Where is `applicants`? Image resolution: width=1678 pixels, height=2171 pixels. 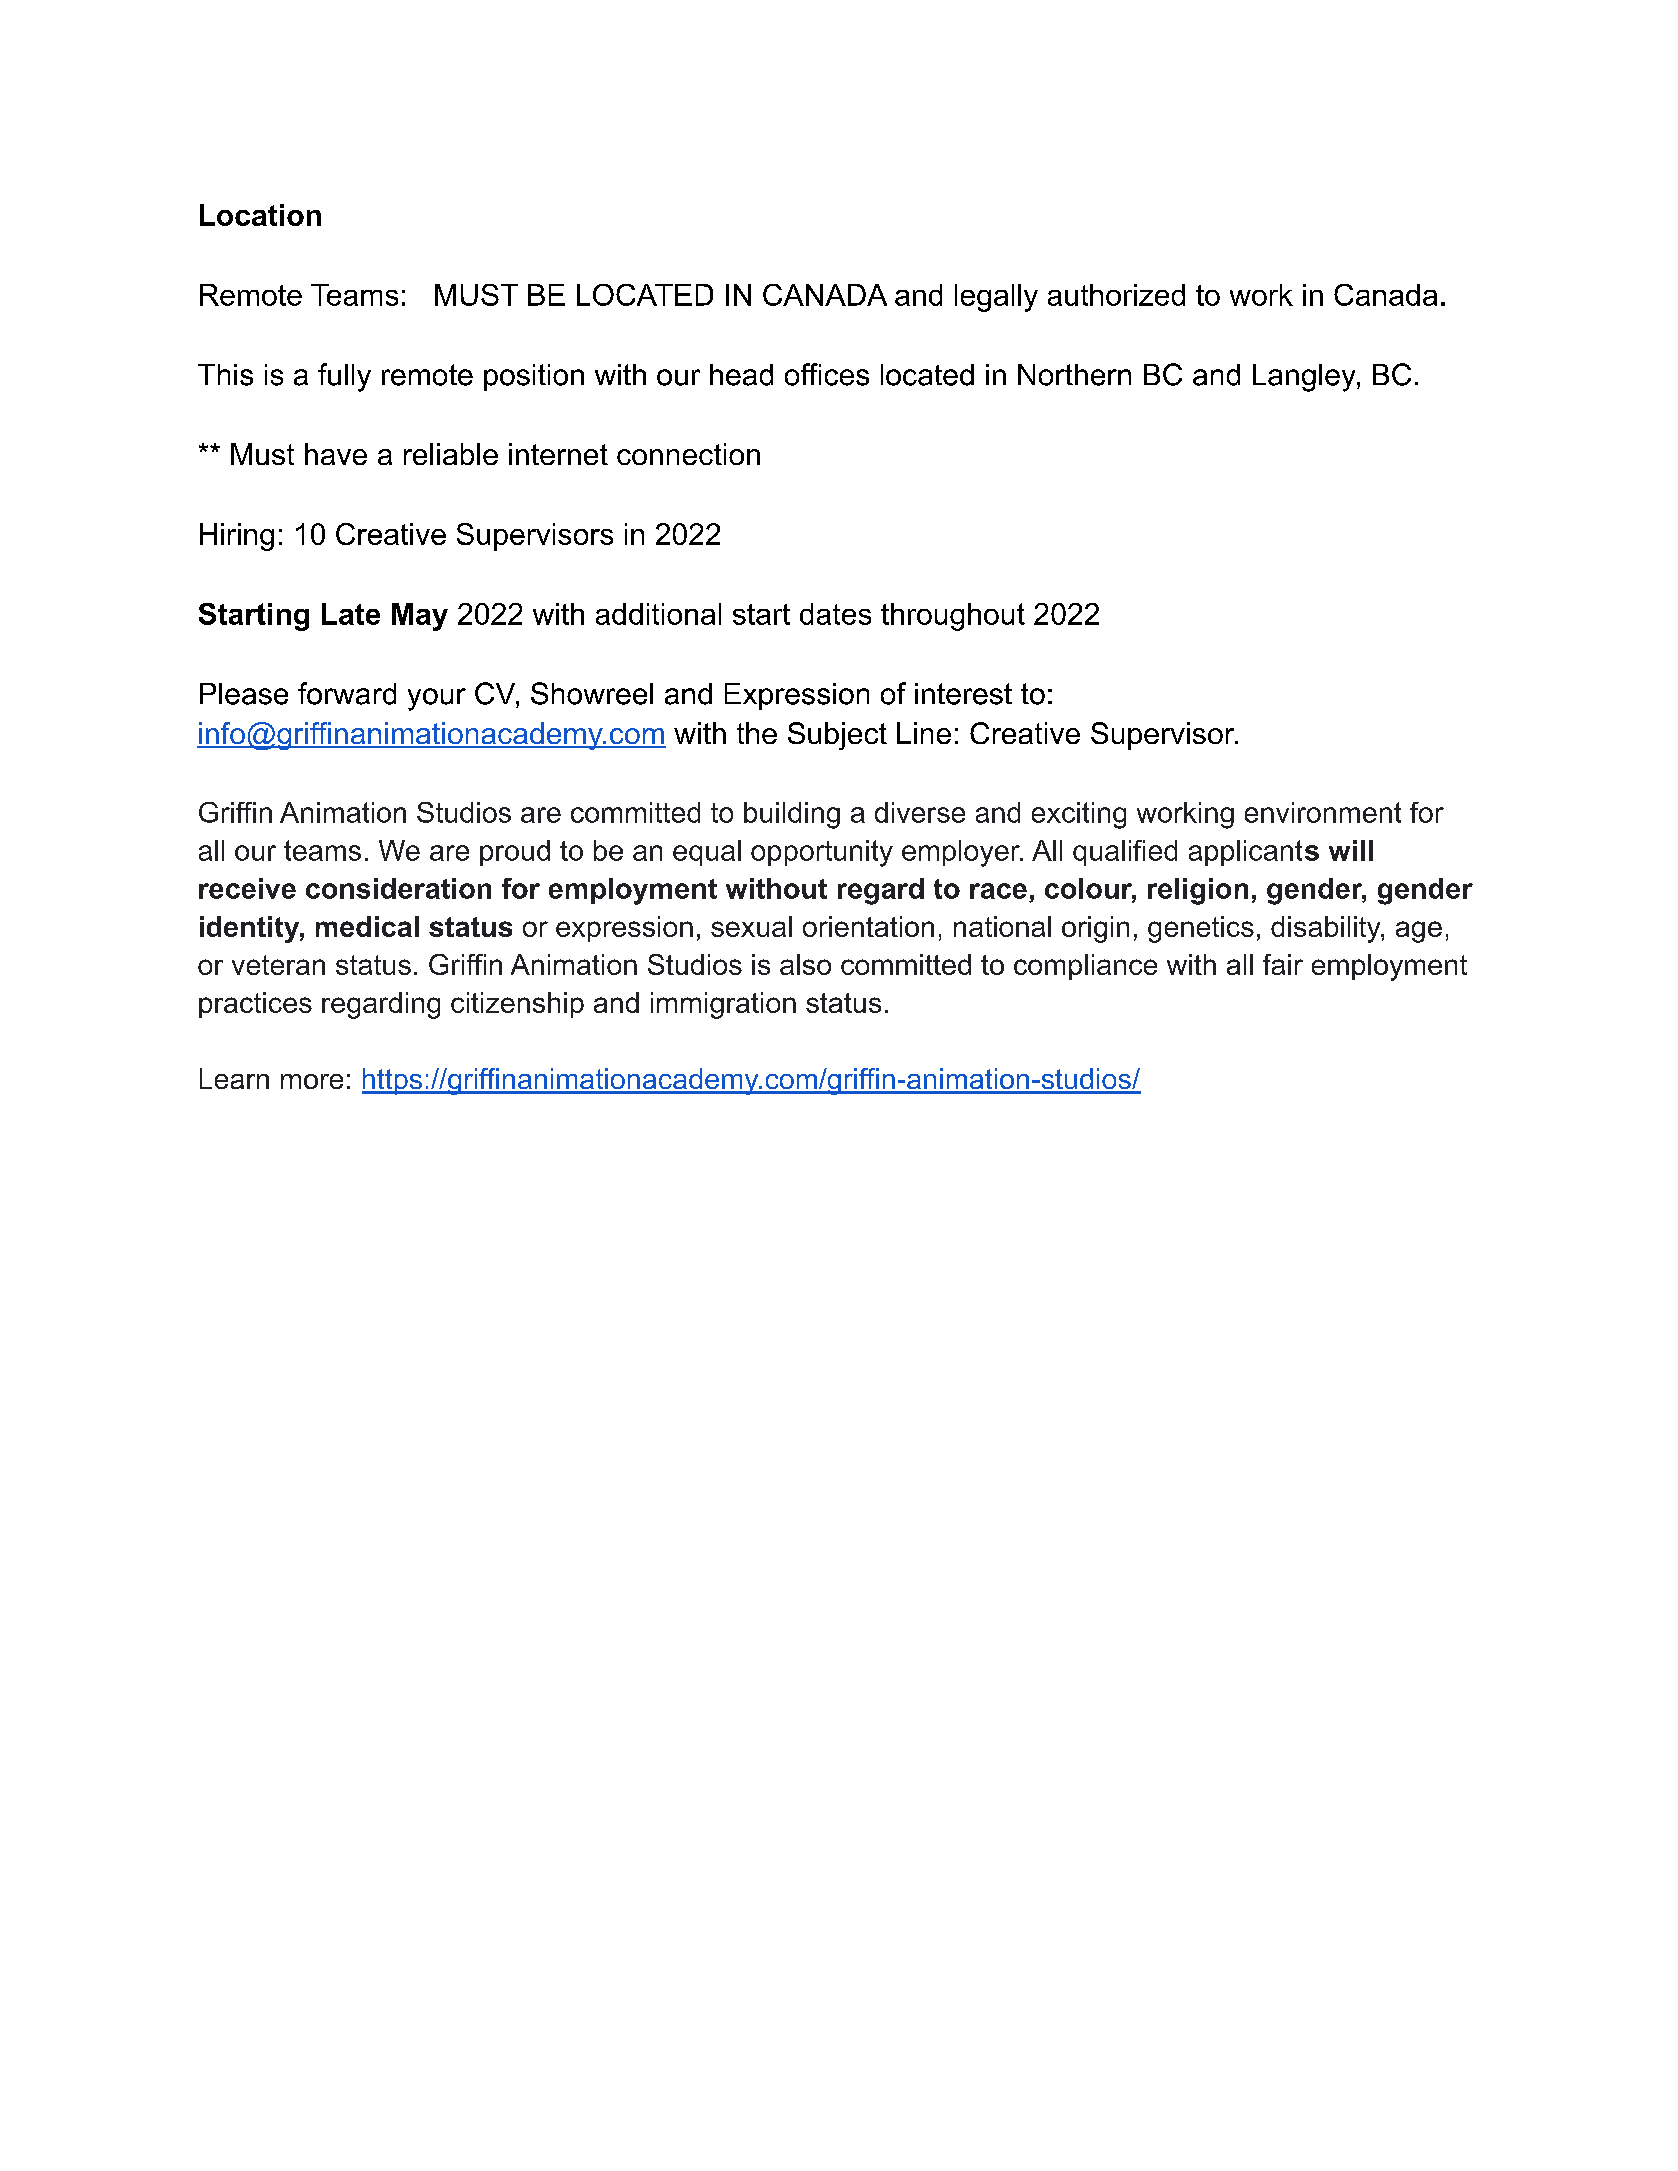
applicants is located at coordinates (1254, 853).
